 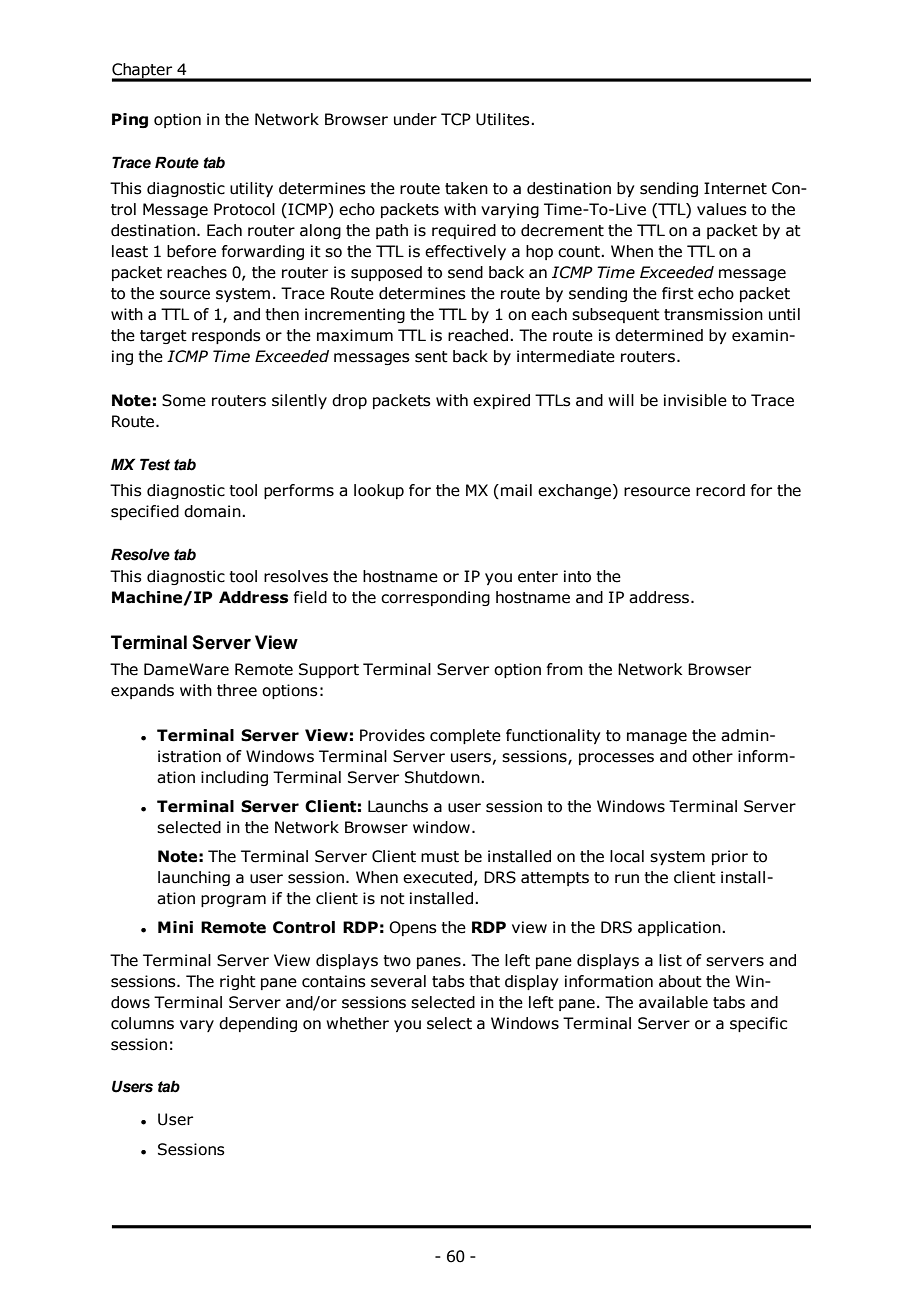 What do you see at coordinates (713, 314) in the screenshot?
I see `transmission` at bounding box center [713, 314].
